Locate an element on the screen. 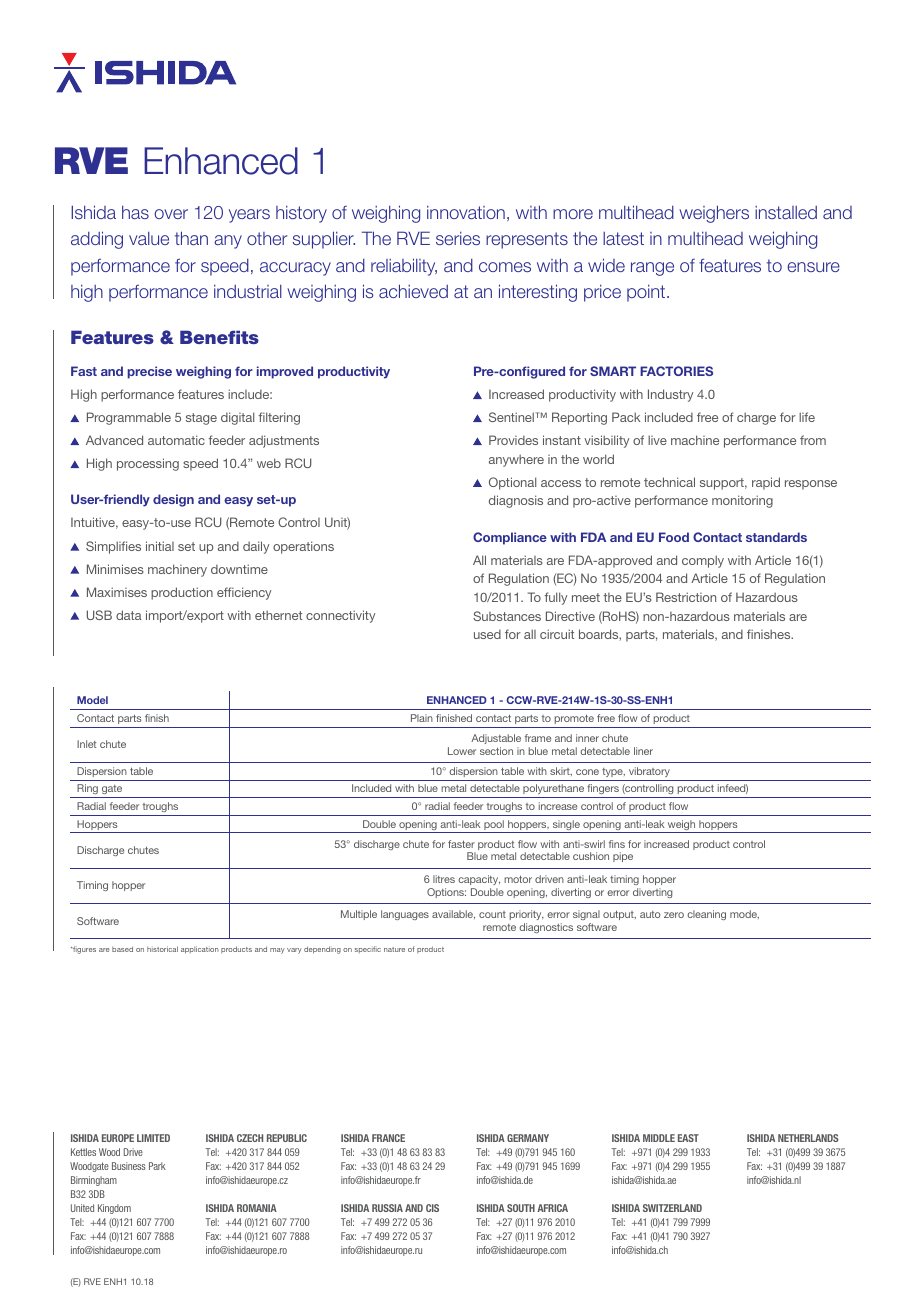 The height and width of the screenshot is (1308, 924). Park is located at coordinates (157, 1166).
